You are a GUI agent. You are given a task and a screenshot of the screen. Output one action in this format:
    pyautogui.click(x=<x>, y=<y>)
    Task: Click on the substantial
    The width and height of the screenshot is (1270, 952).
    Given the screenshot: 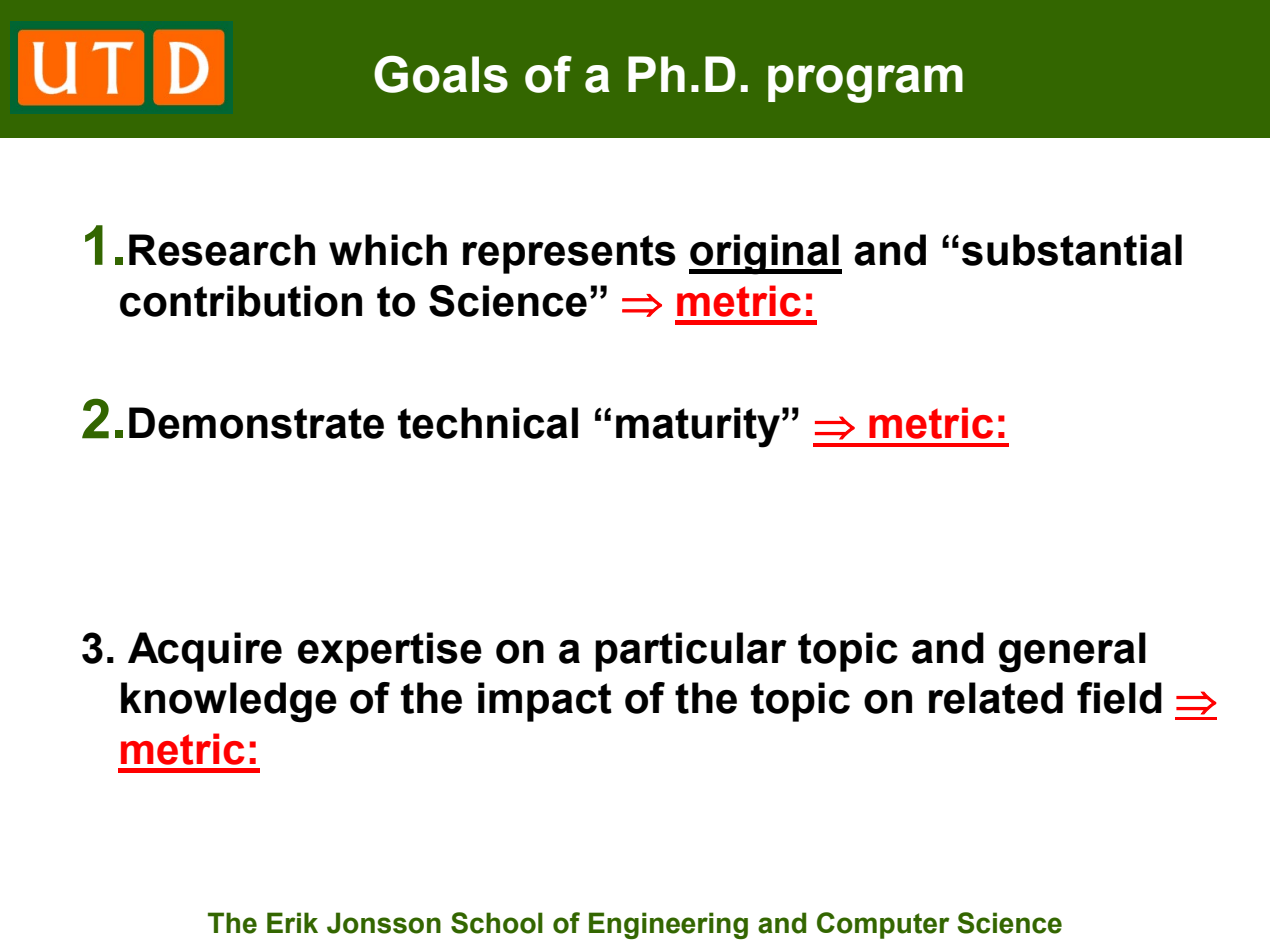 What is the action you would take?
    pyautogui.click(x=1072, y=250)
